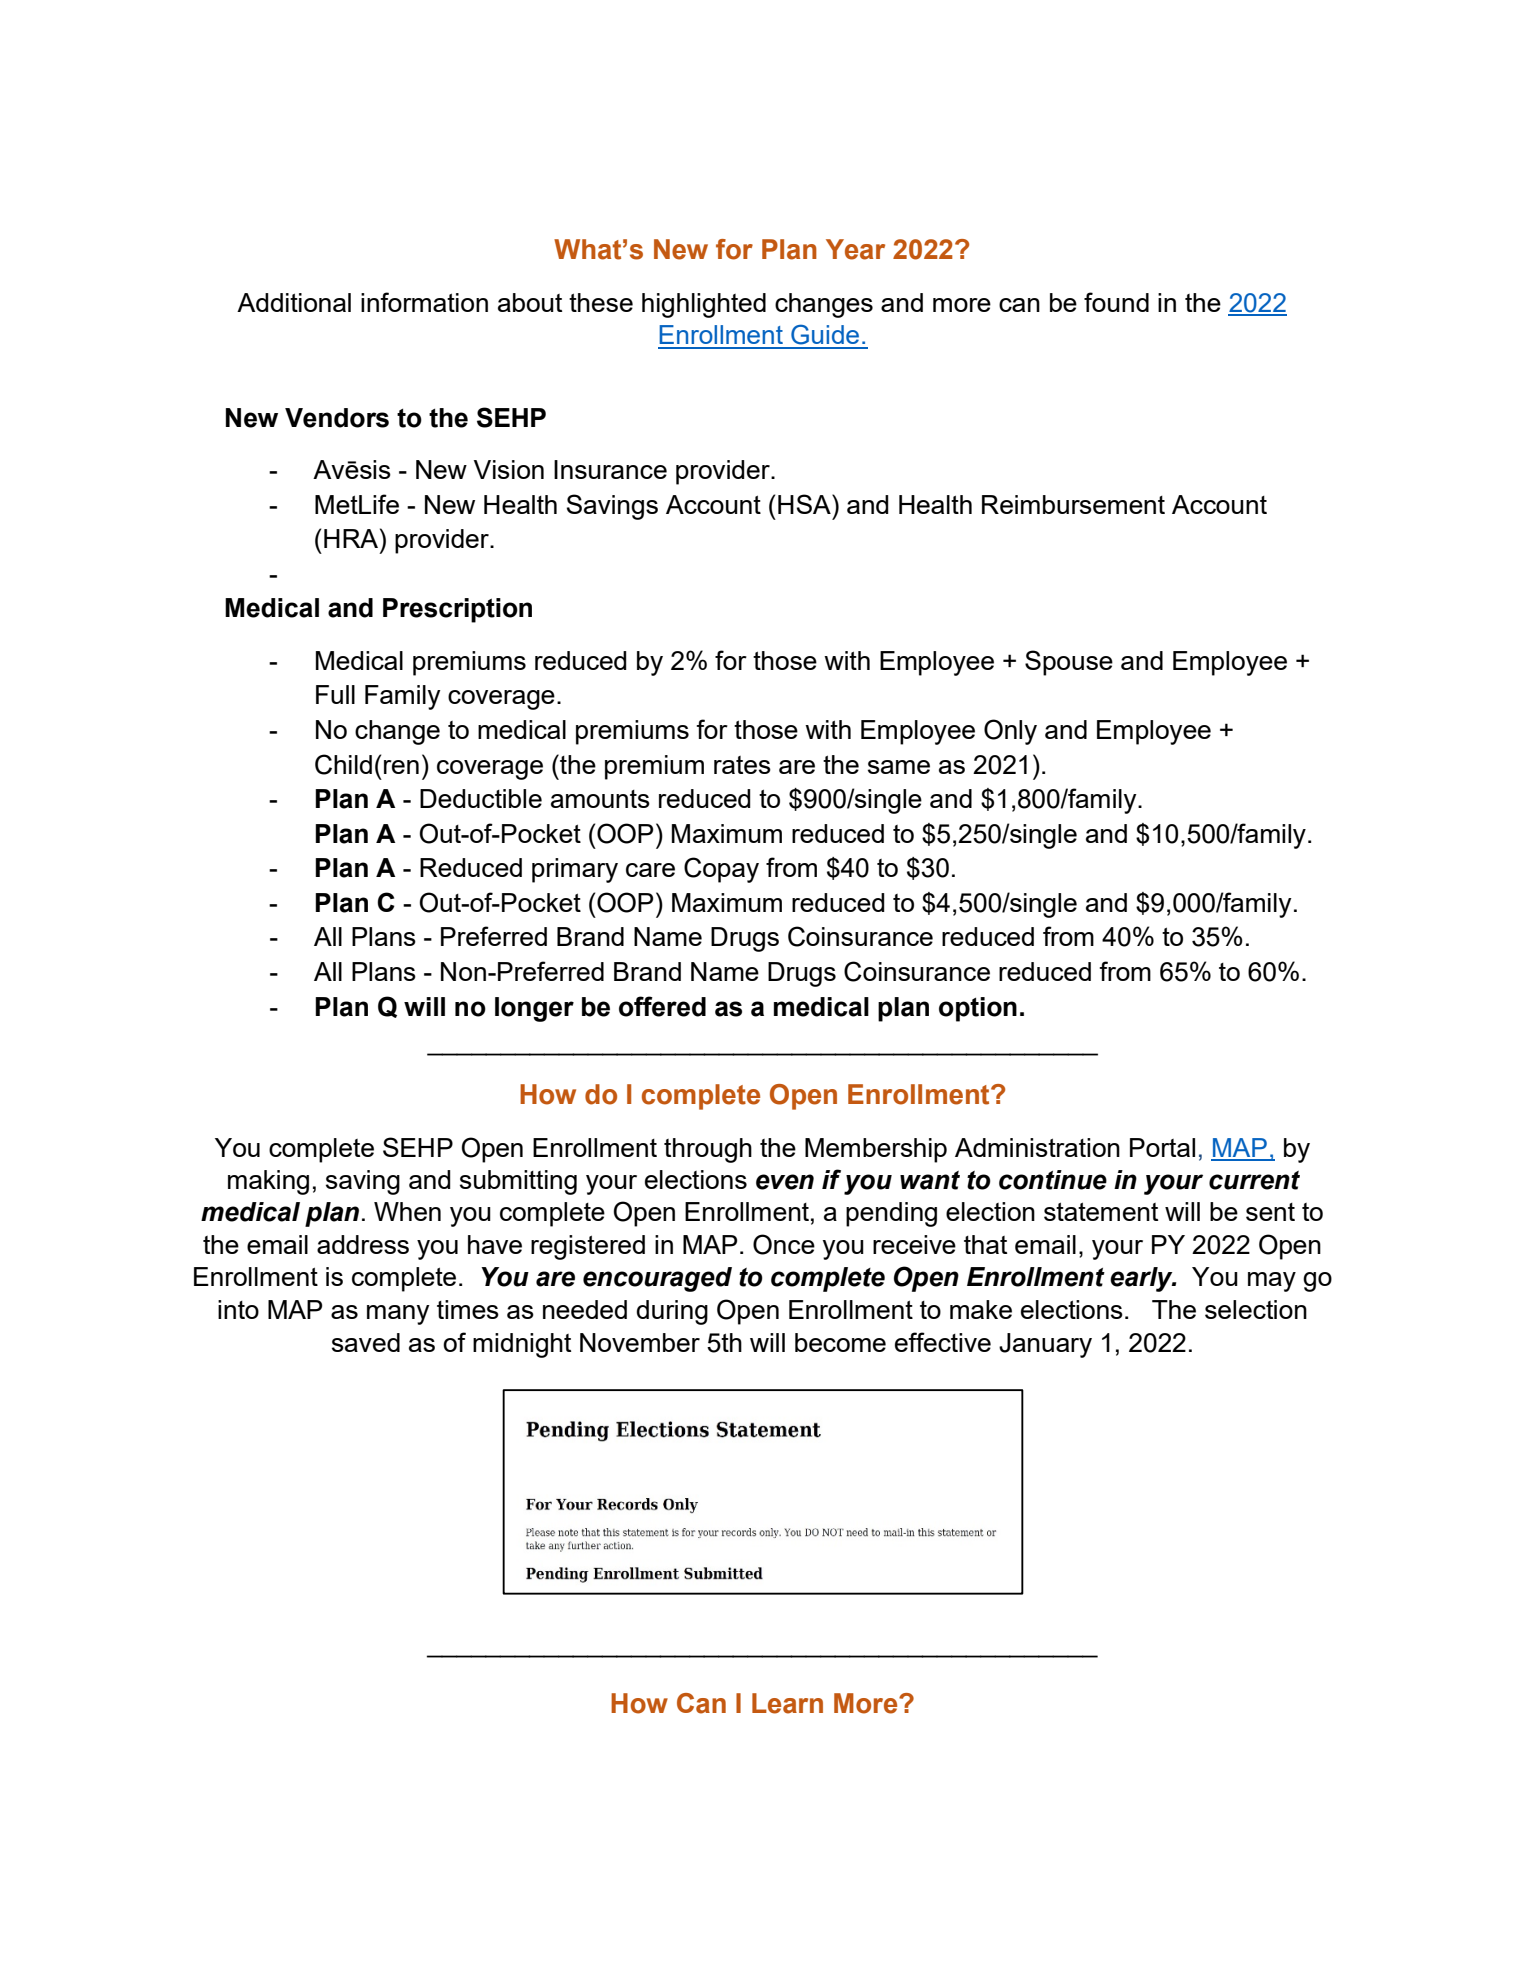  What do you see at coordinates (787, 1703) in the page?
I see `Learn` at bounding box center [787, 1703].
